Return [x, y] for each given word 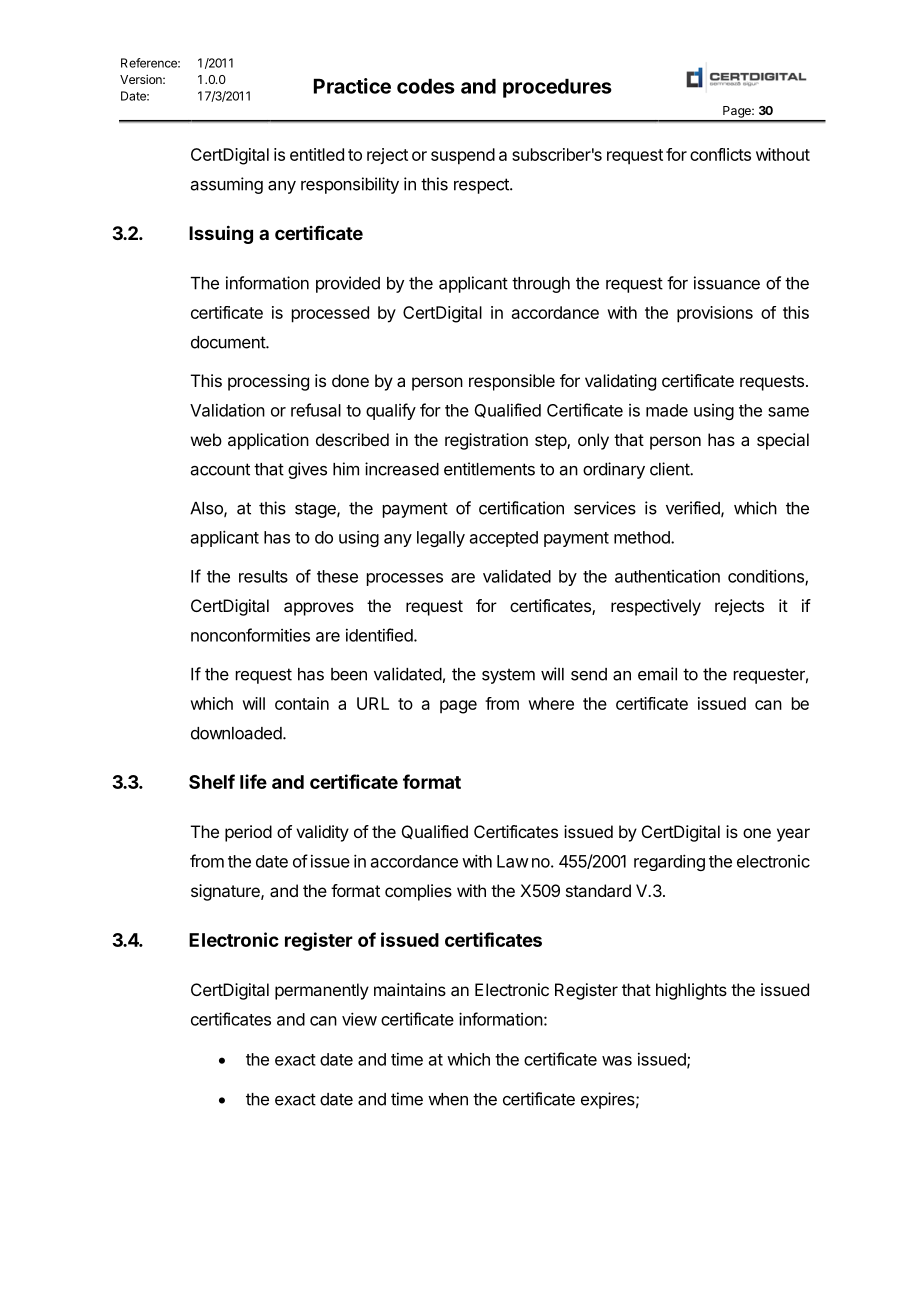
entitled [317, 154]
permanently [322, 991]
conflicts [720, 154]
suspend [463, 156]
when [448, 1099]
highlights [691, 991]
